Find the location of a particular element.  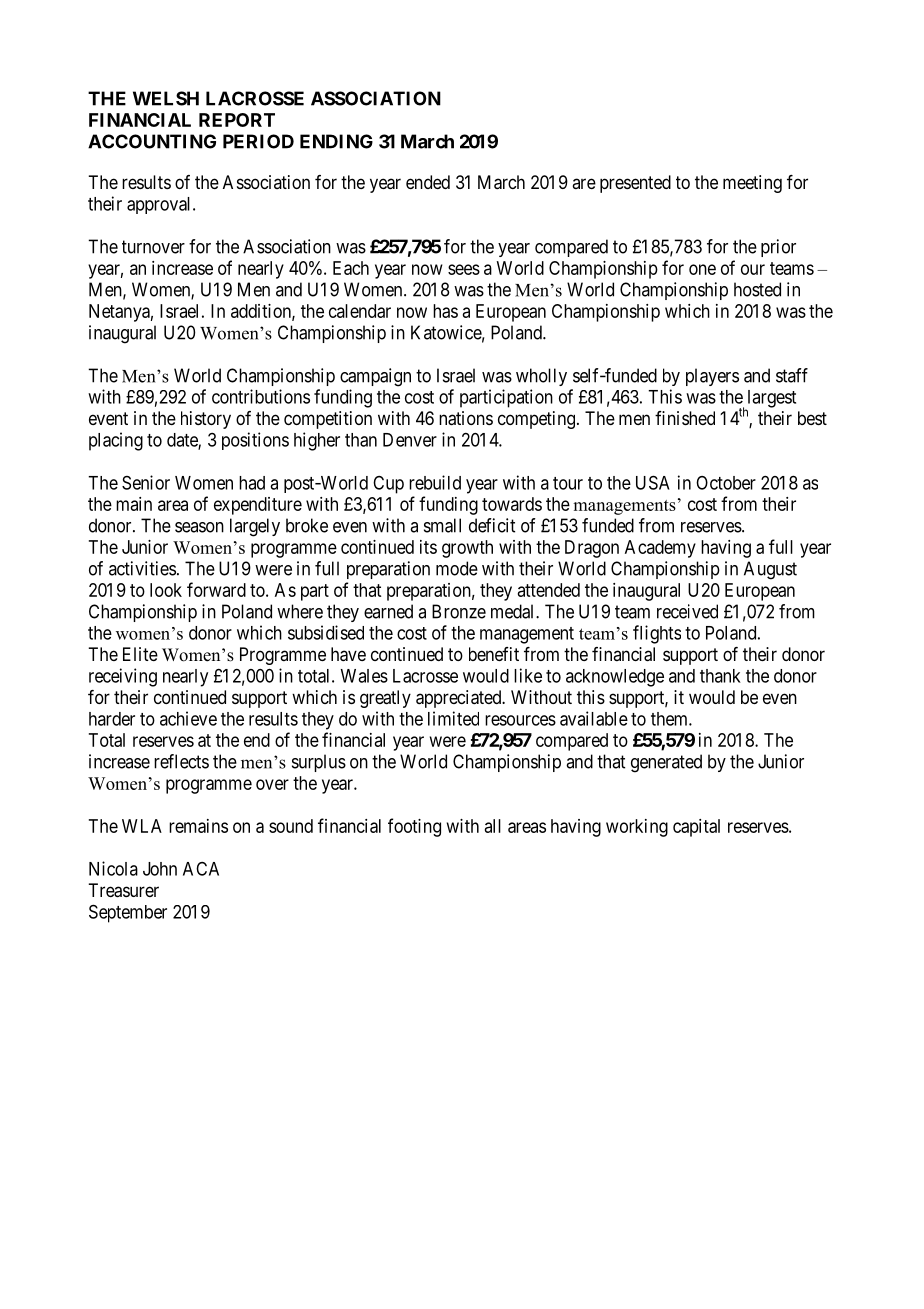

season is located at coordinates (199, 527).
